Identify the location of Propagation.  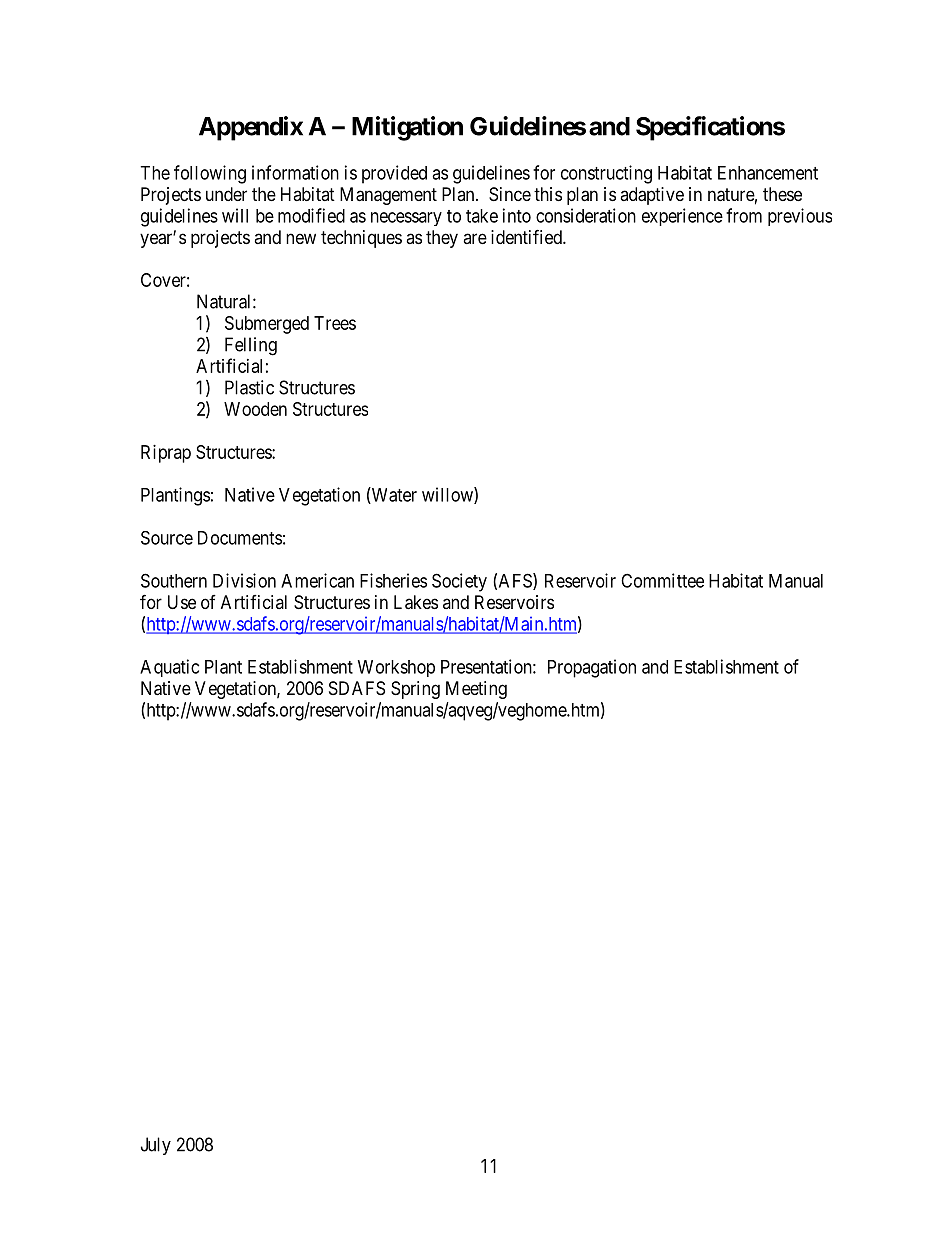
(592, 668).
